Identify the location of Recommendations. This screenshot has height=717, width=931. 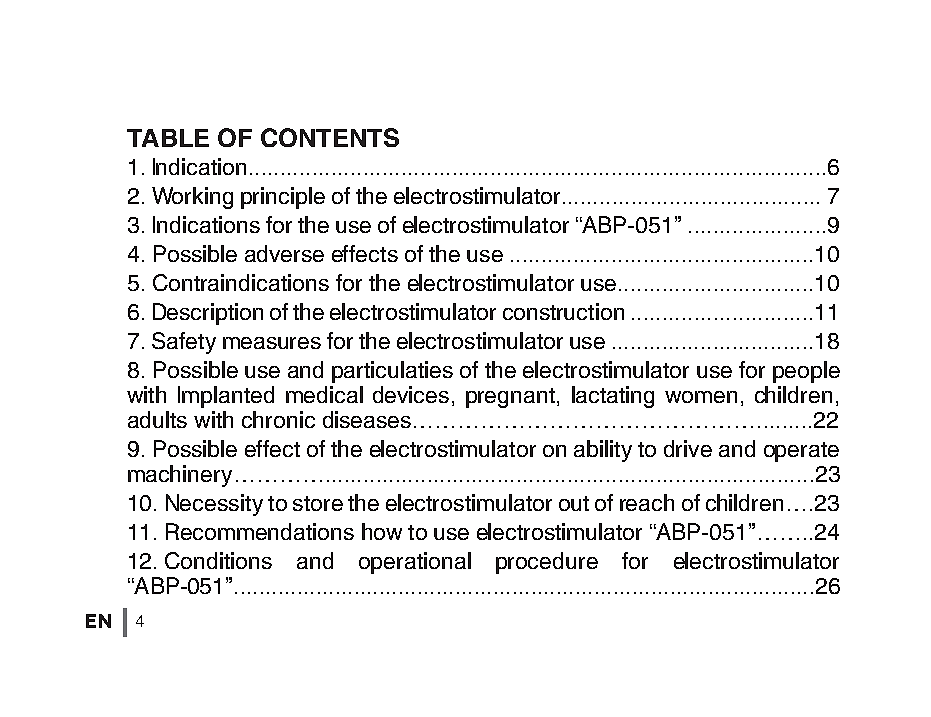
(260, 531).
